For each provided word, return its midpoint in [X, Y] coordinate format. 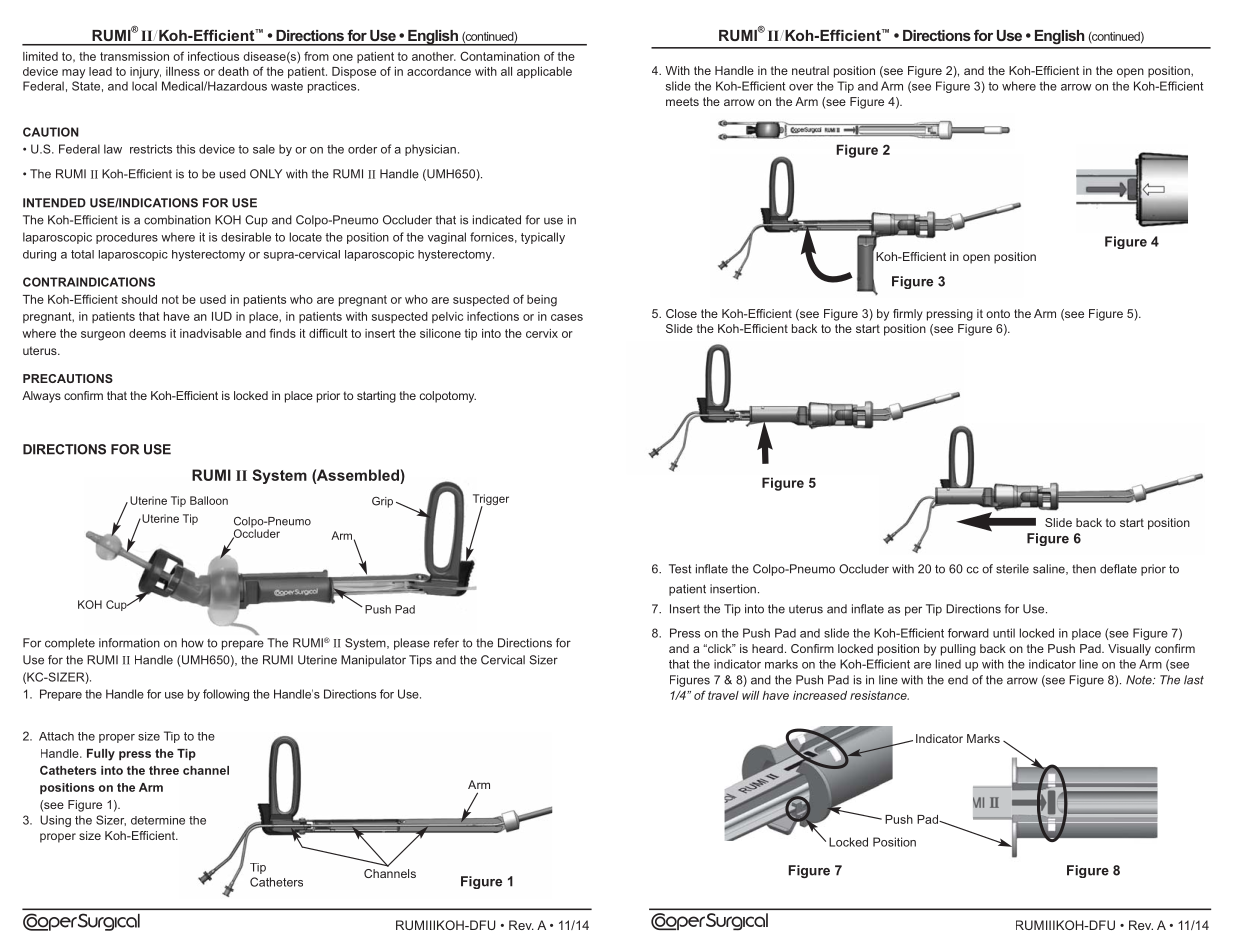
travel [723, 695]
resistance [879, 695]
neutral [810, 70]
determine [158, 820]
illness [183, 71]
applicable [544, 72]
